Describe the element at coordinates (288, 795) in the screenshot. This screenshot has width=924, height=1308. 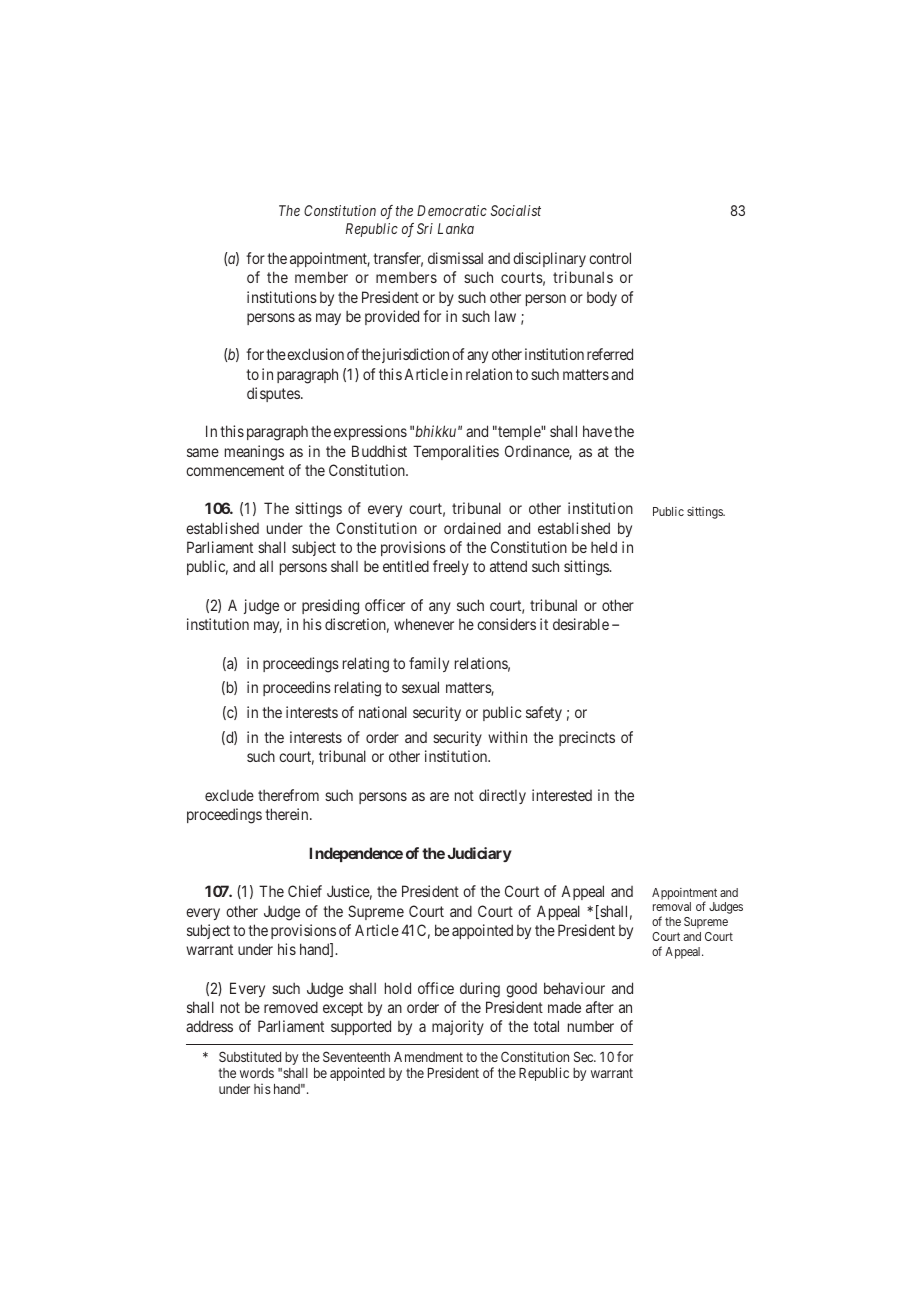
I see `therefrom` at that location.
